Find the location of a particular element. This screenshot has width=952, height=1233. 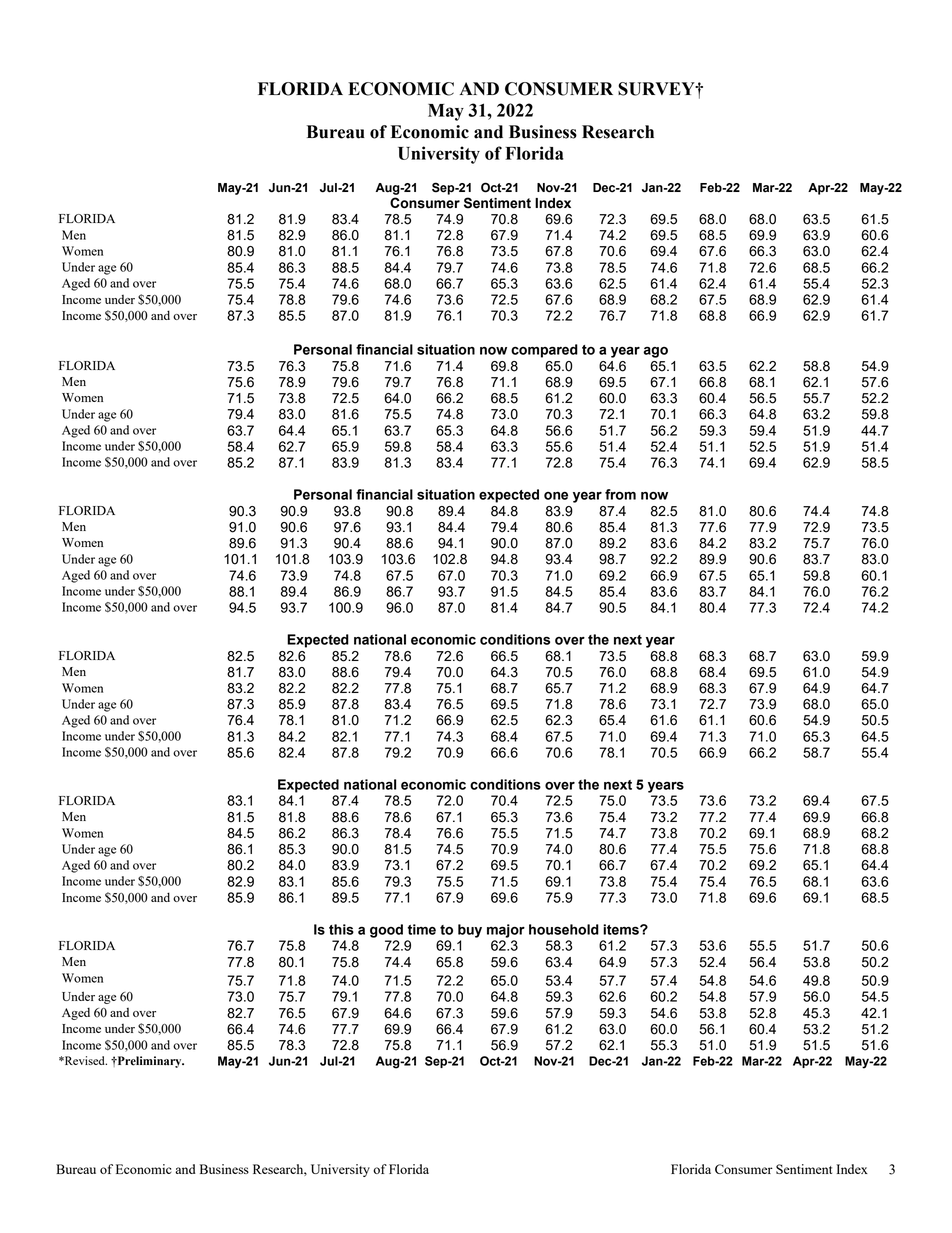

compared is located at coordinates (544, 351).
